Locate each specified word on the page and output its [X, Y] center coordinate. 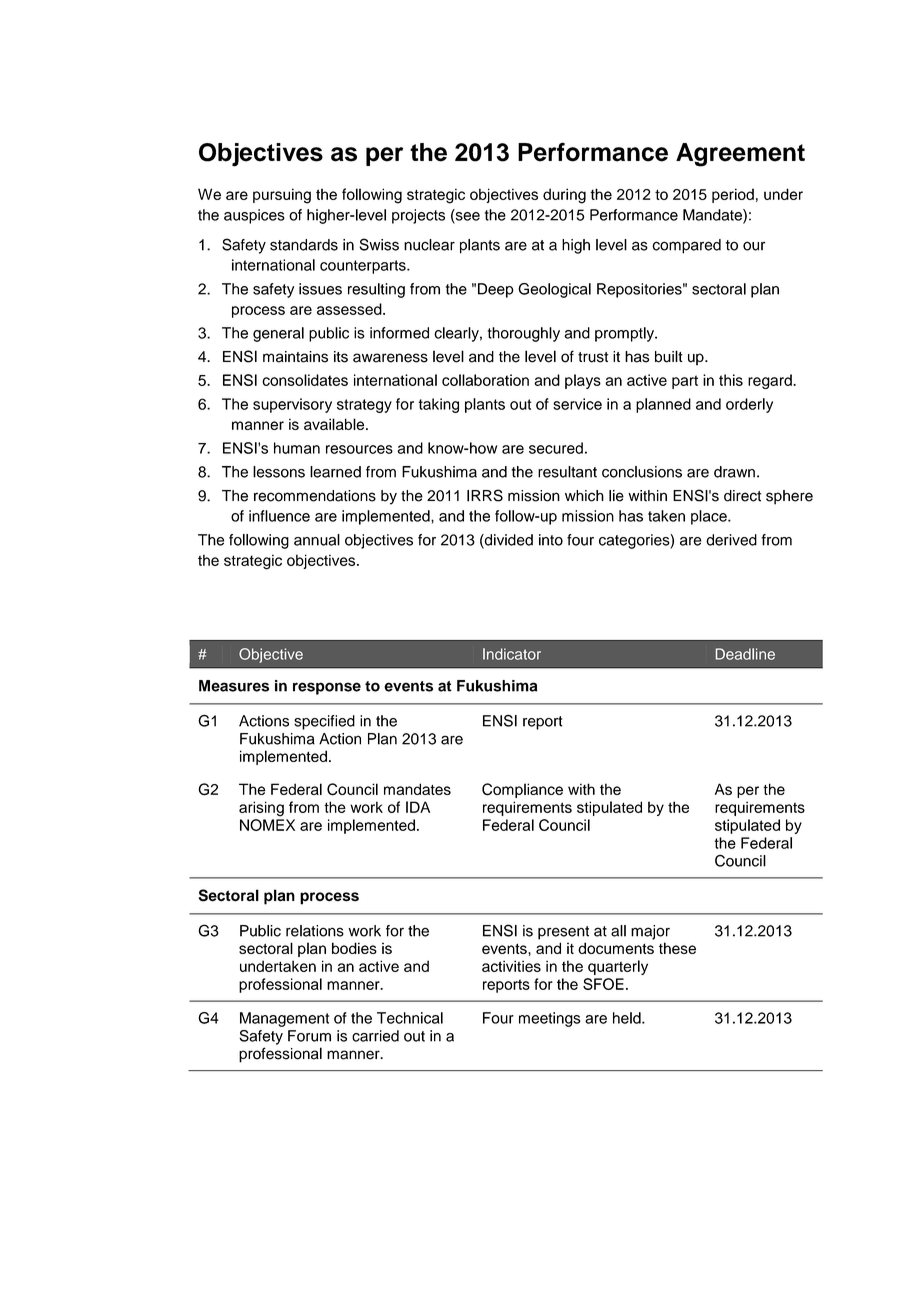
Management [284, 1019]
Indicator [512, 654]
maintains [295, 357]
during [564, 196]
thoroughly [524, 334]
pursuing [282, 196]
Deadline [745, 654]
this [731, 380]
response [327, 688]
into [551, 540]
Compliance [522, 790]
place [710, 517]
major [650, 932]
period [733, 195]
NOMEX [267, 825]
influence [279, 516]
